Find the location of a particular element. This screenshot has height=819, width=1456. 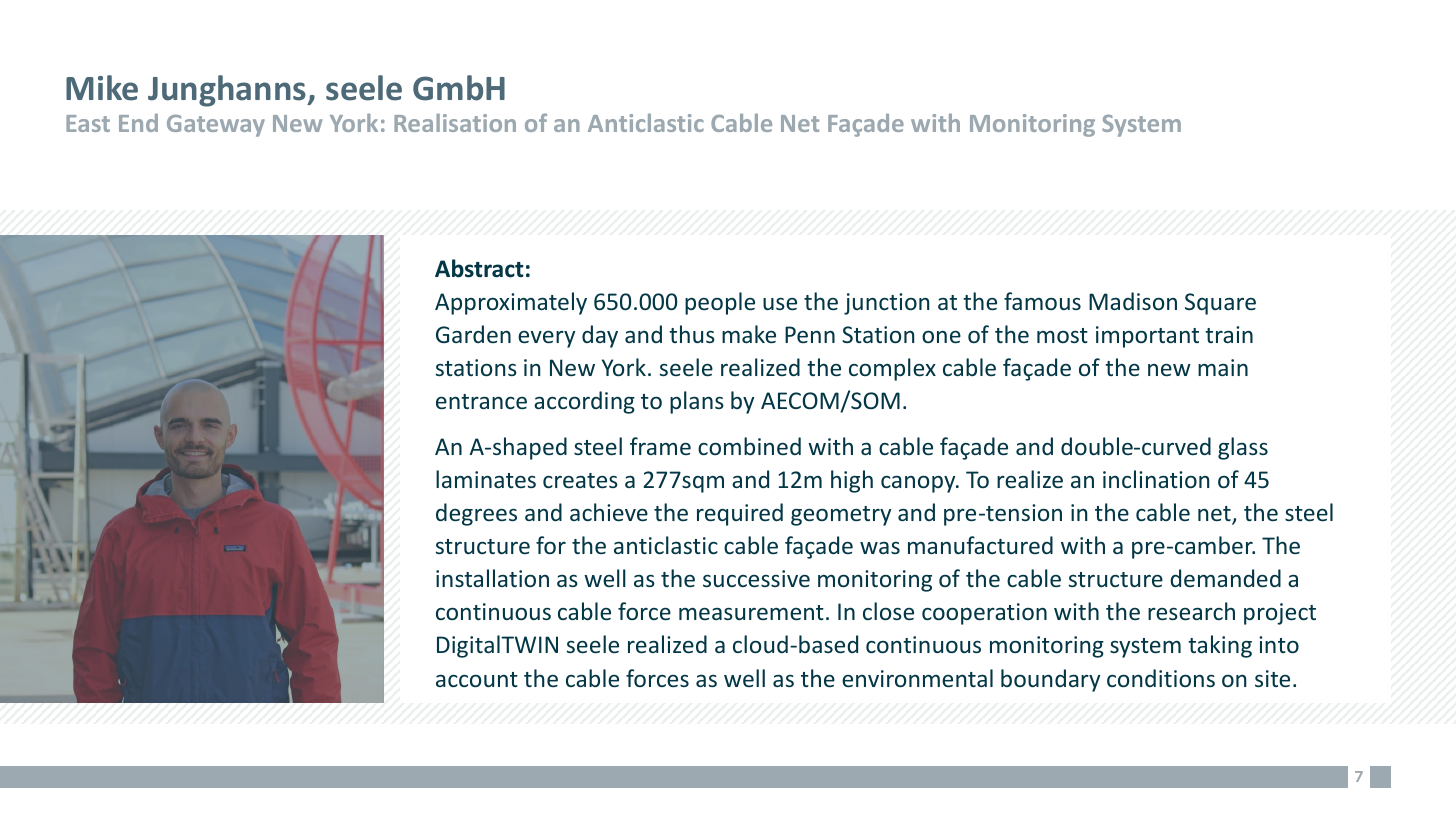

main is located at coordinates (1223, 367).
